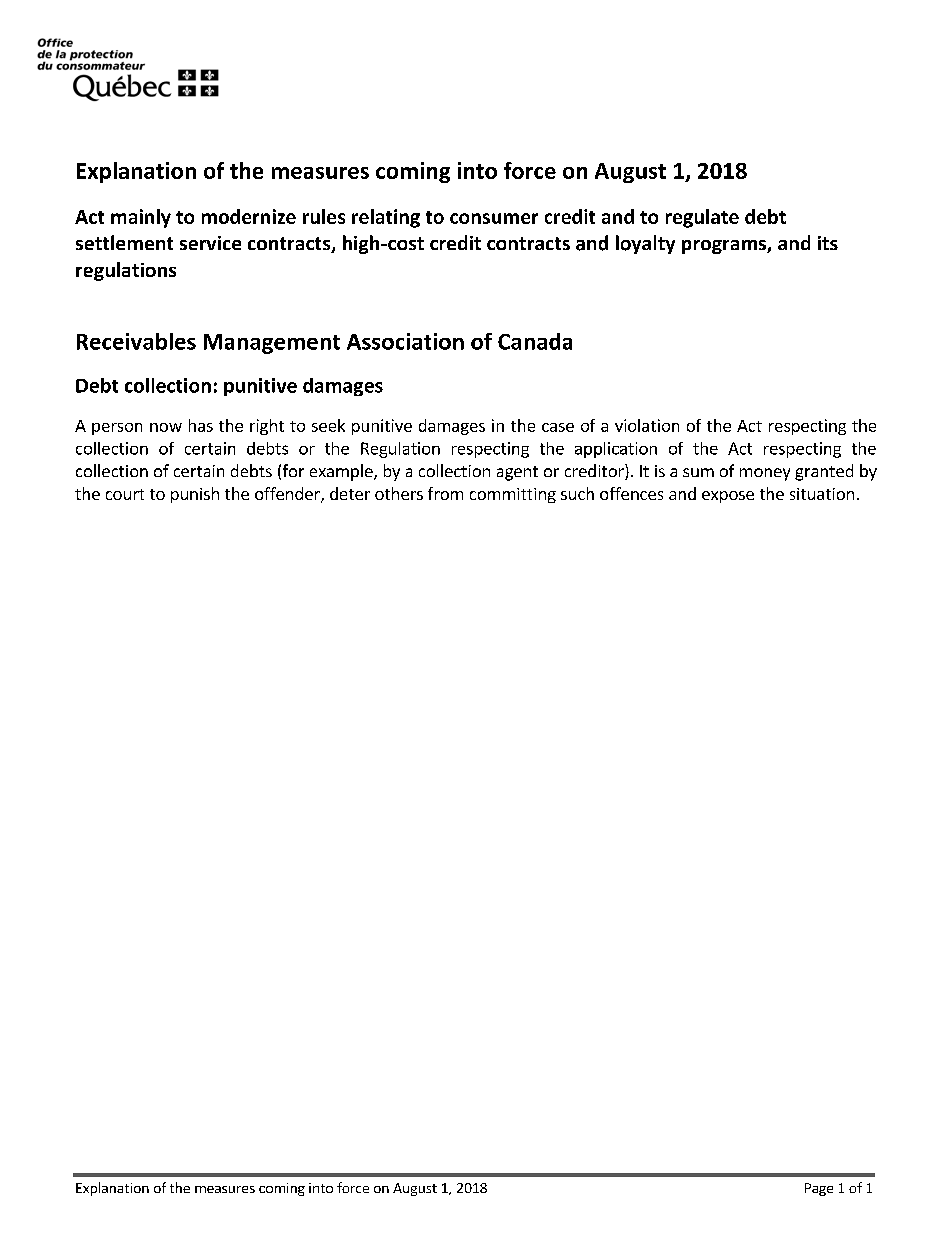  Describe the element at coordinates (819, 1189) in the screenshot. I see `Page` at that location.
